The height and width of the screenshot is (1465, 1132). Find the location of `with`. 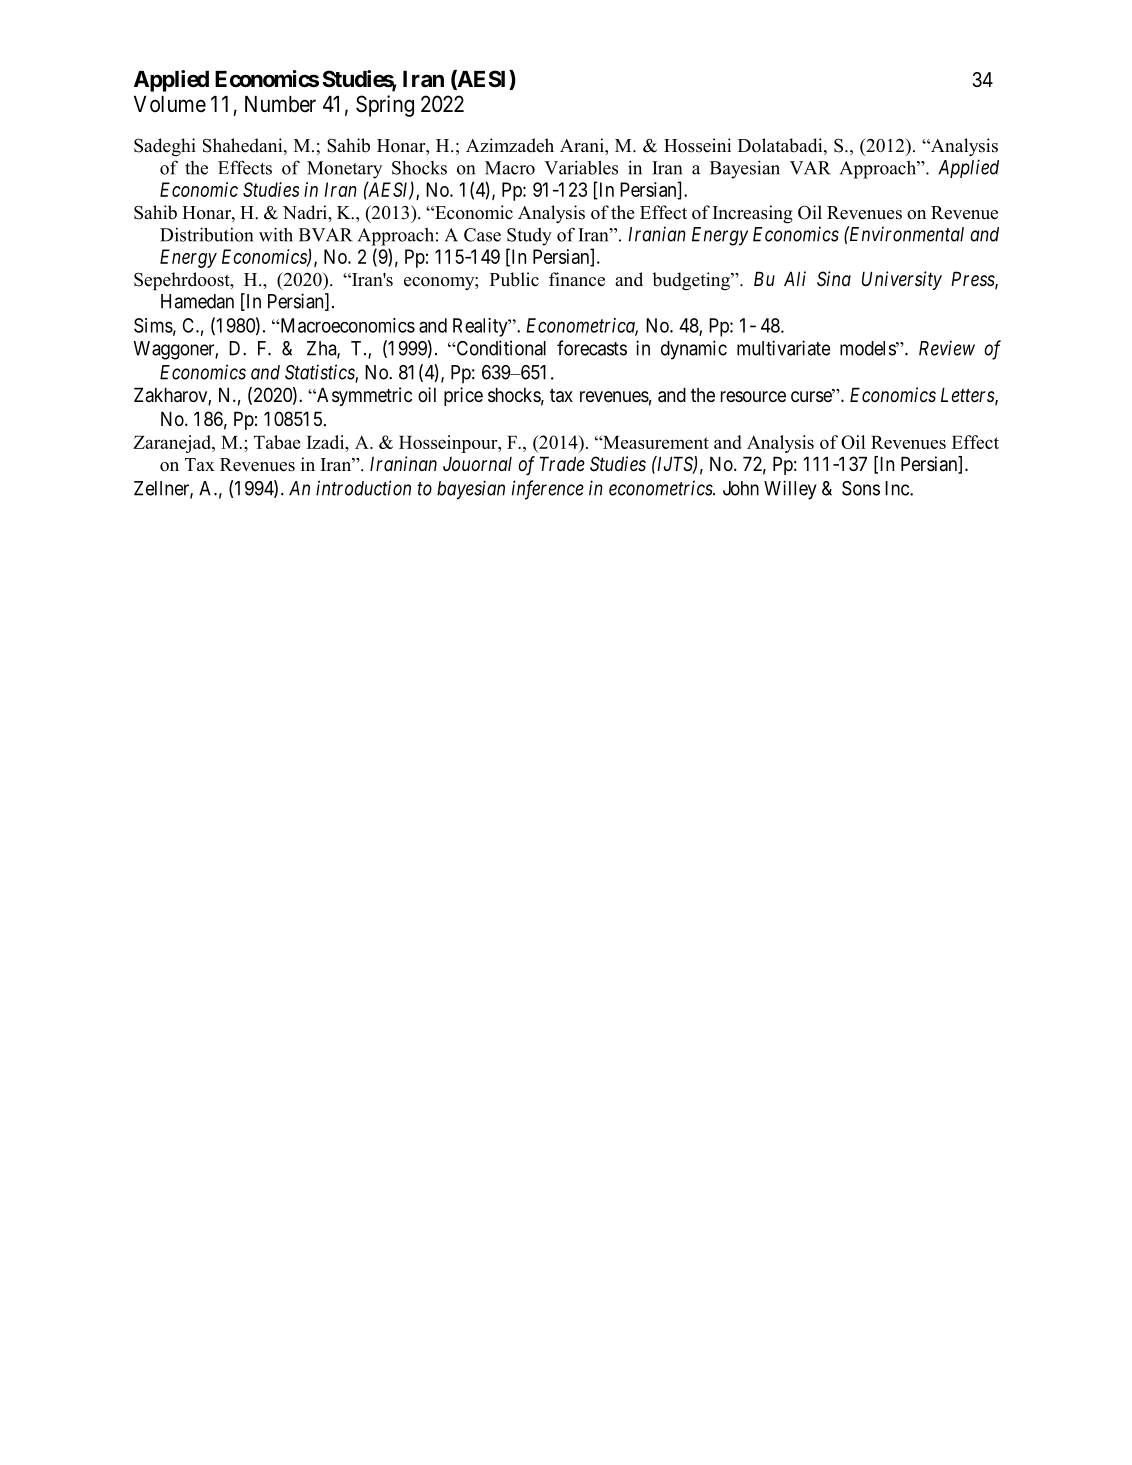

with is located at coordinates (276, 234).
